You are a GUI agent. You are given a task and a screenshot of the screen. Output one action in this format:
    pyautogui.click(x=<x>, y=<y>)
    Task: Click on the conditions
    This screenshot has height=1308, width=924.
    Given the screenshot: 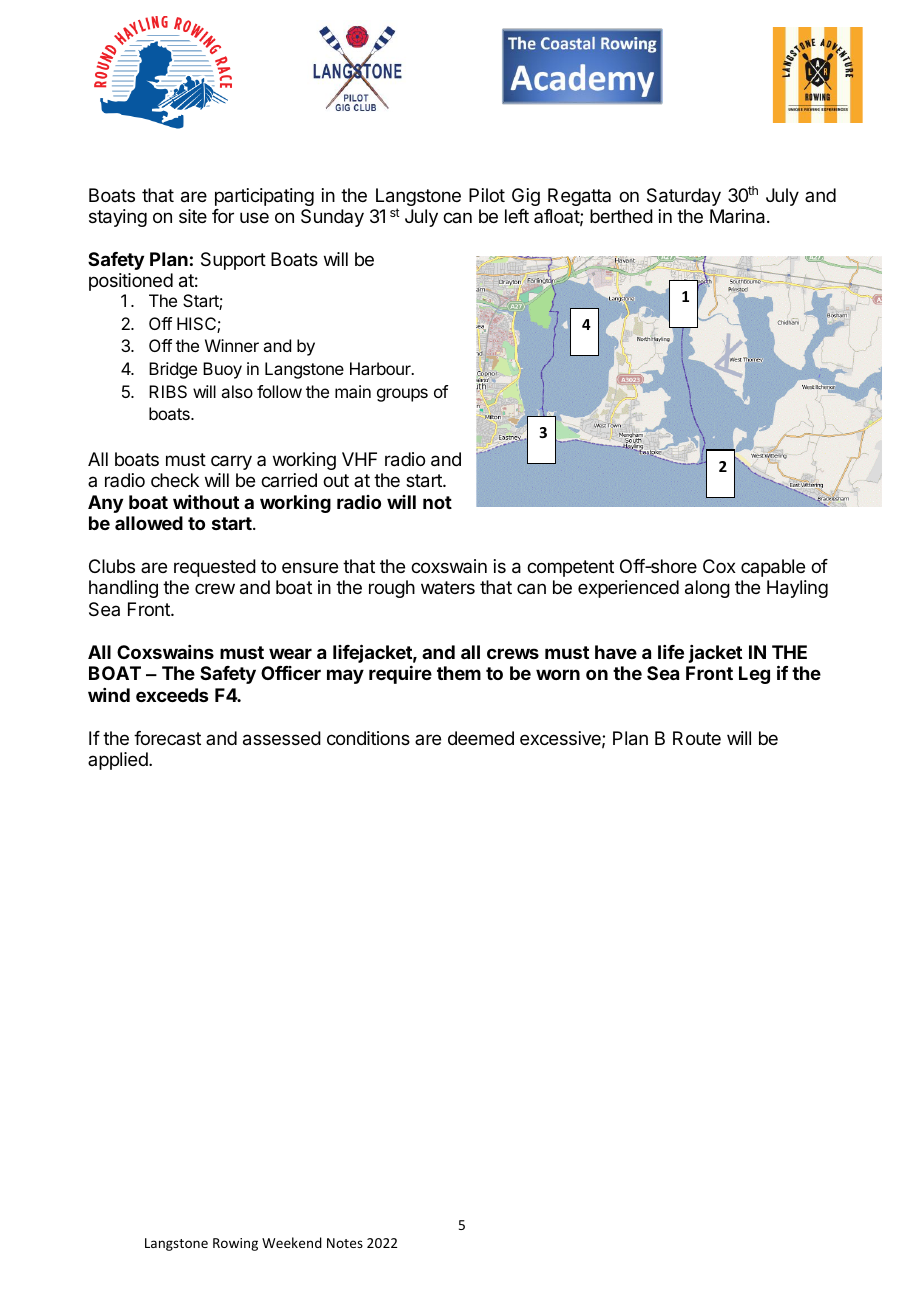 What is the action you would take?
    pyautogui.click(x=368, y=738)
